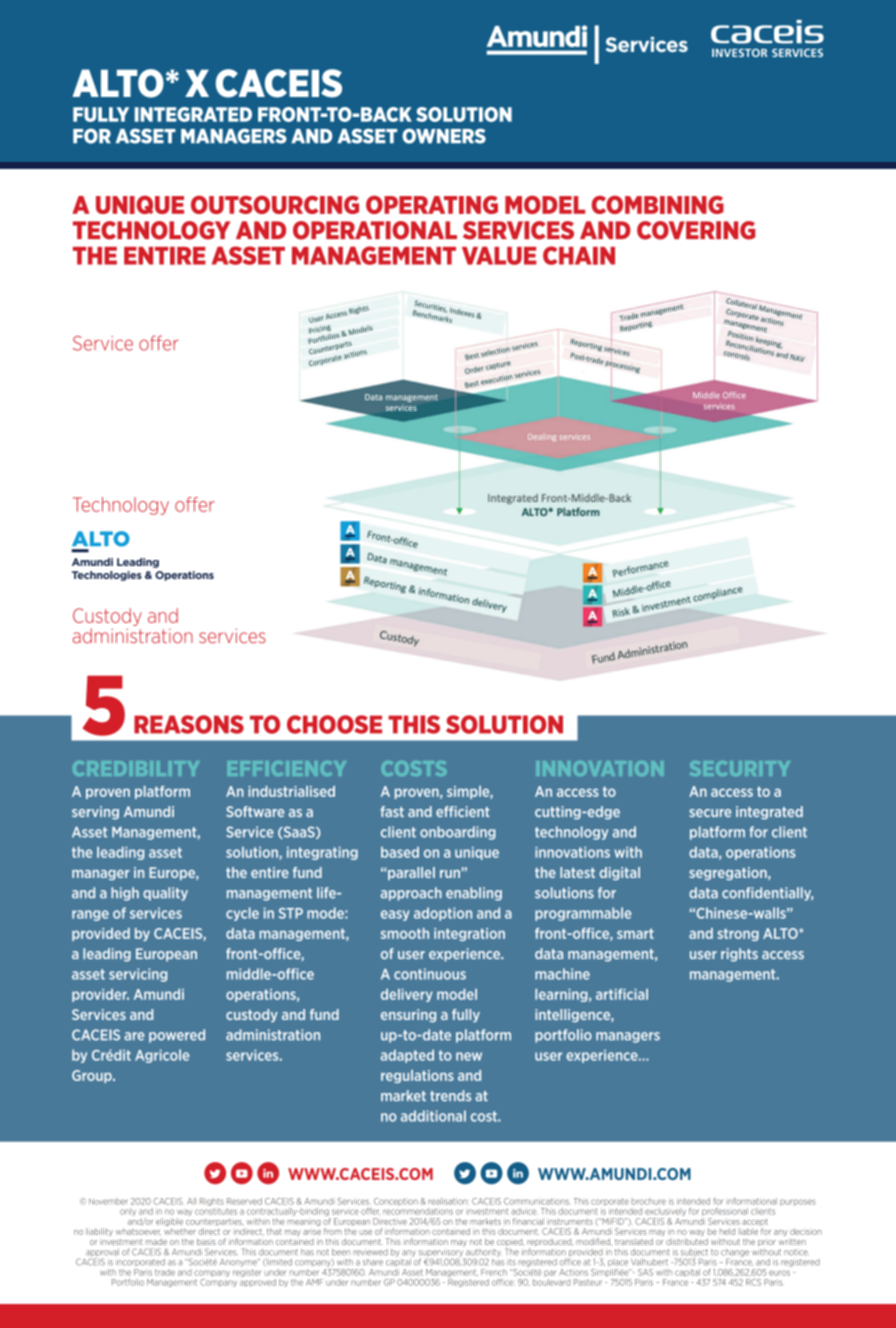 The width and height of the screenshot is (896, 1328). I want to click on secure, so click(710, 813).
